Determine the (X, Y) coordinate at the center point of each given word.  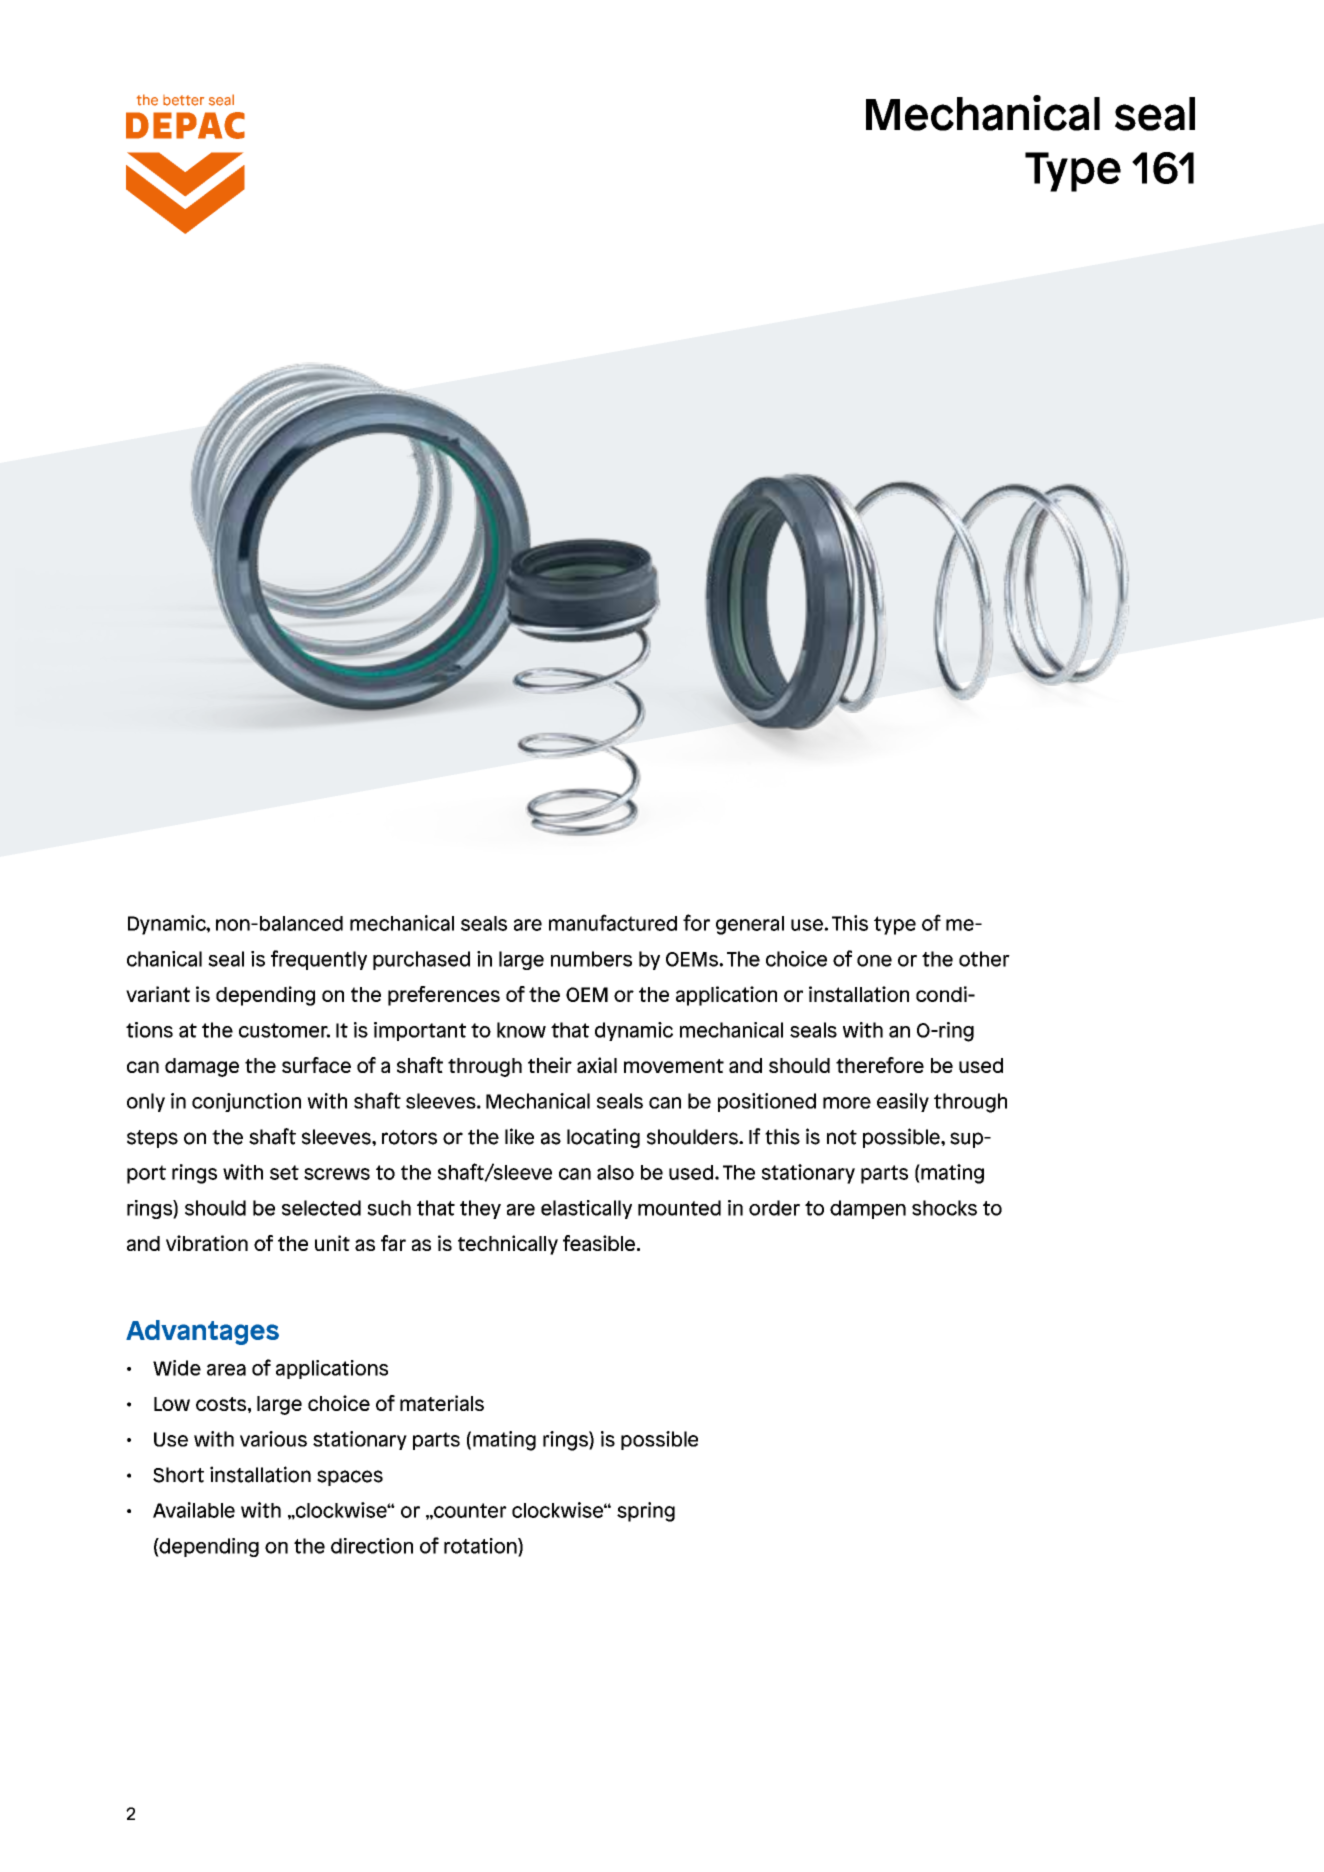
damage (202, 1067)
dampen (868, 1209)
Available (194, 1510)
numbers (591, 959)
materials (442, 1403)
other (984, 959)
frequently (319, 960)
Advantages (202, 1332)
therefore (880, 1065)
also (615, 1172)
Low (172, 1404)
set (284, 1172)
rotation (481, 1547)
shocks (944, 1208)
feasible (600, 1243)
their (550, 1065)
